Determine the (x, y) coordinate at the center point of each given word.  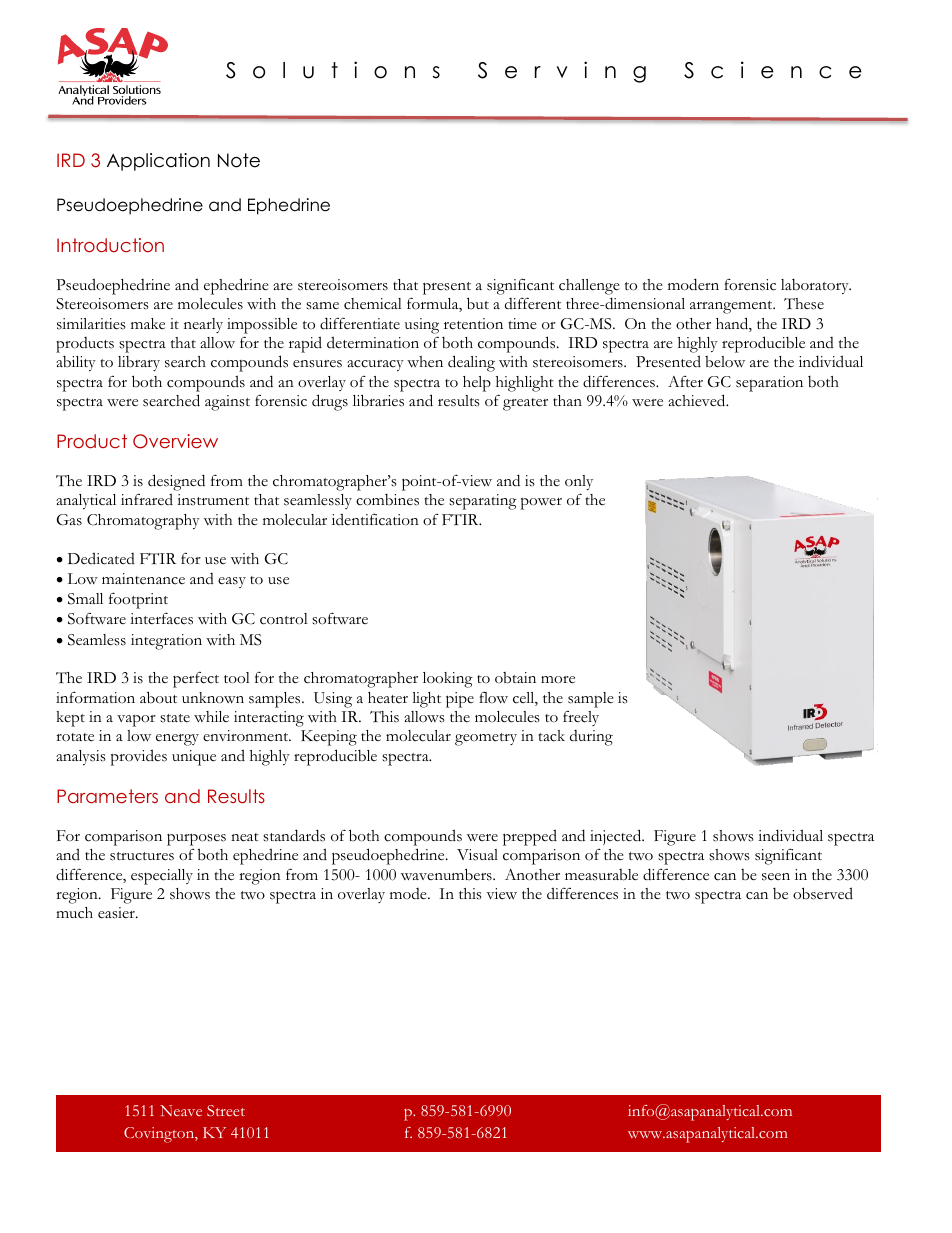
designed (176, 484)
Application (158, 162)
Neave (181, 1110)
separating (483, 502)
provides (139, 757)
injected (617, 837)
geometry (486, 739)
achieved (698, 400)
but (478, 303)
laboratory (816, 286)
